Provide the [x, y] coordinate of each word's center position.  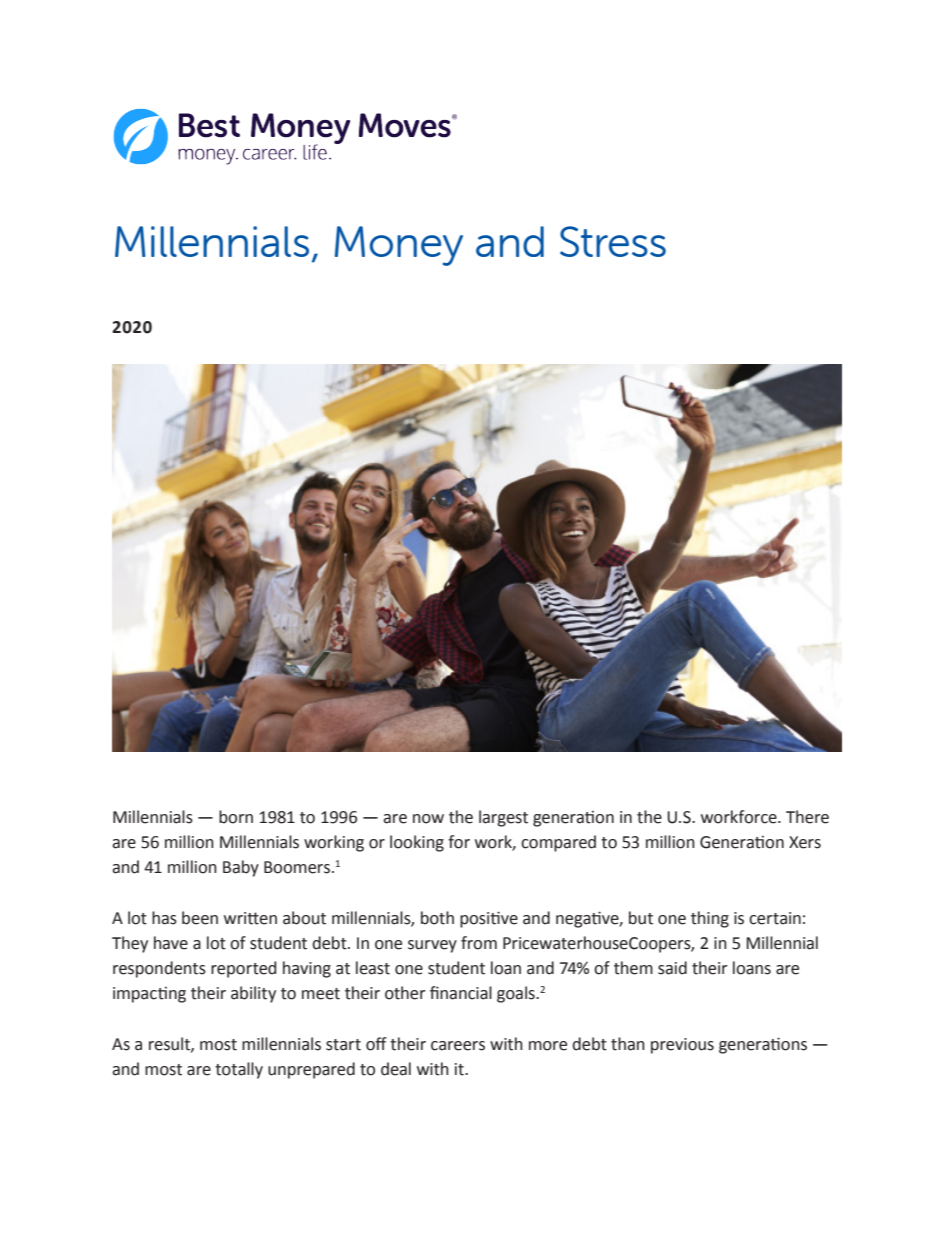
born [236, 817]
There [807, 817]
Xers [805, 842]
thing [710, 919]
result [170, 1044]
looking [417, 843]
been [200, 918]
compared [558, 843]
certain [775, 918]
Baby [241, 868]
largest [503, 818]
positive [489, 919]
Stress [613, 241]
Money [399, 246]
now [428, 819]
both [437, 918]
